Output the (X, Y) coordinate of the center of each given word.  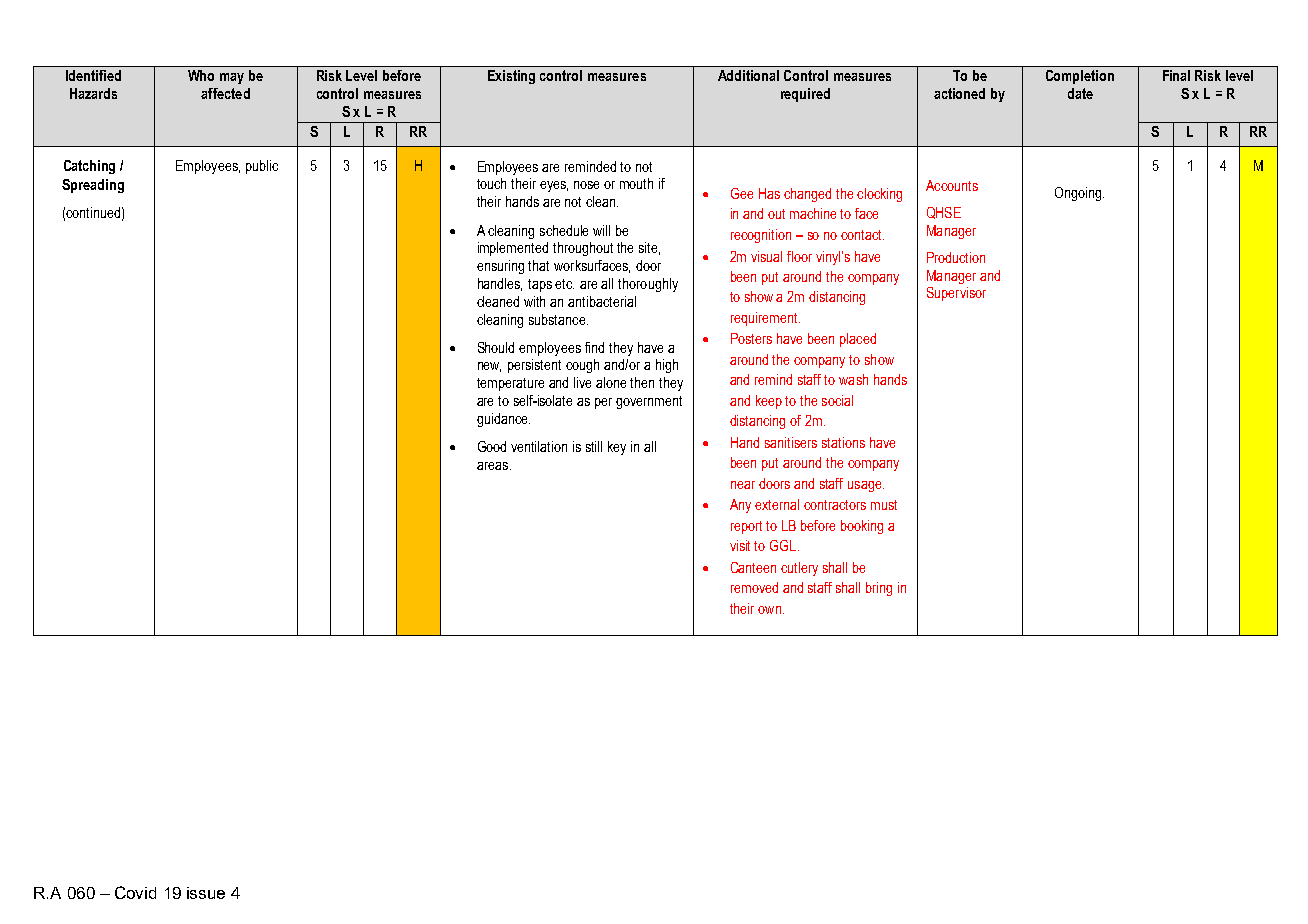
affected (225, 93)
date (1080, 93)
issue (206, 893)
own (769, 610)
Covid (135, 892)
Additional (748, 75)
